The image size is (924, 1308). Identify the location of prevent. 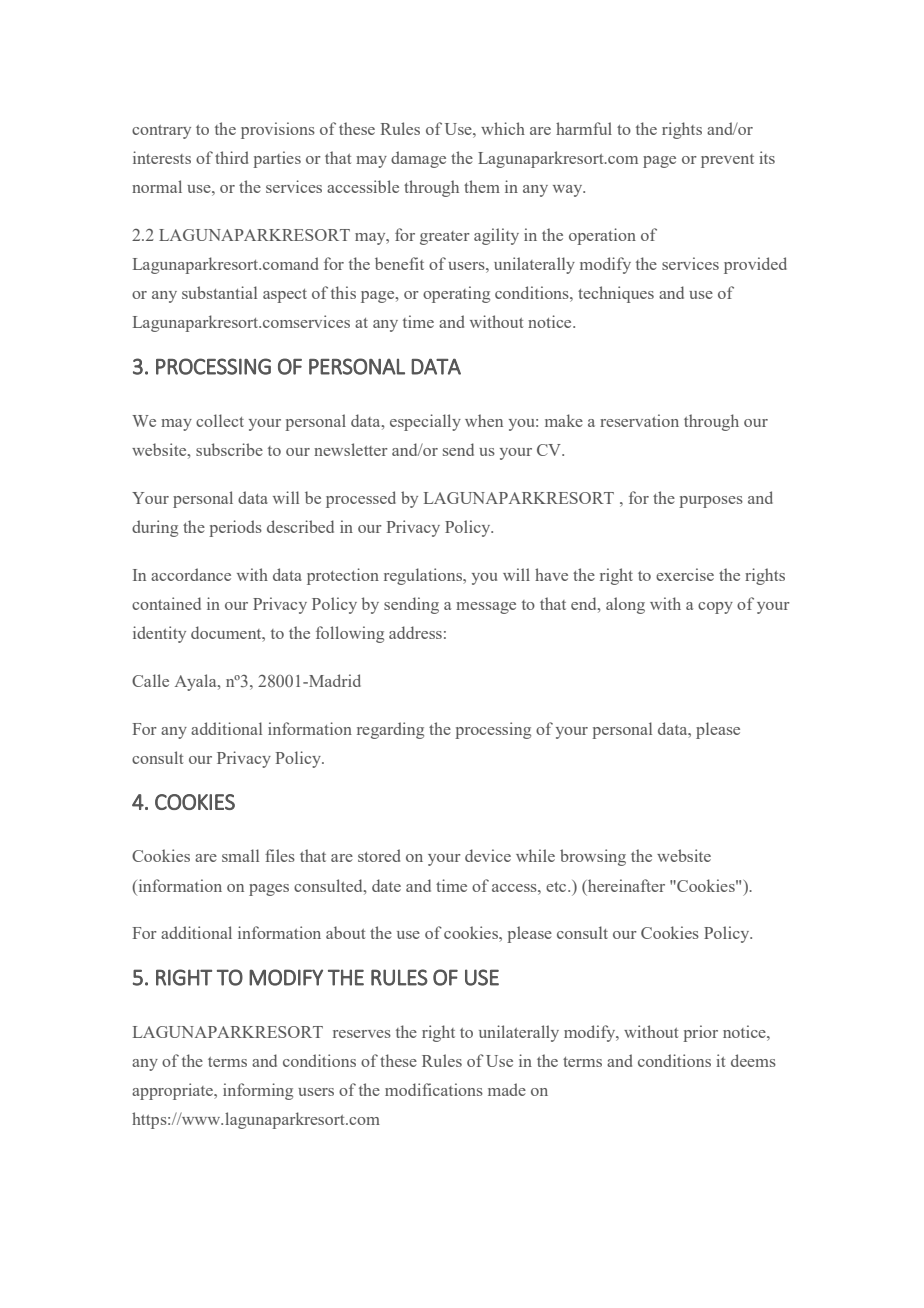
(727, 161).
